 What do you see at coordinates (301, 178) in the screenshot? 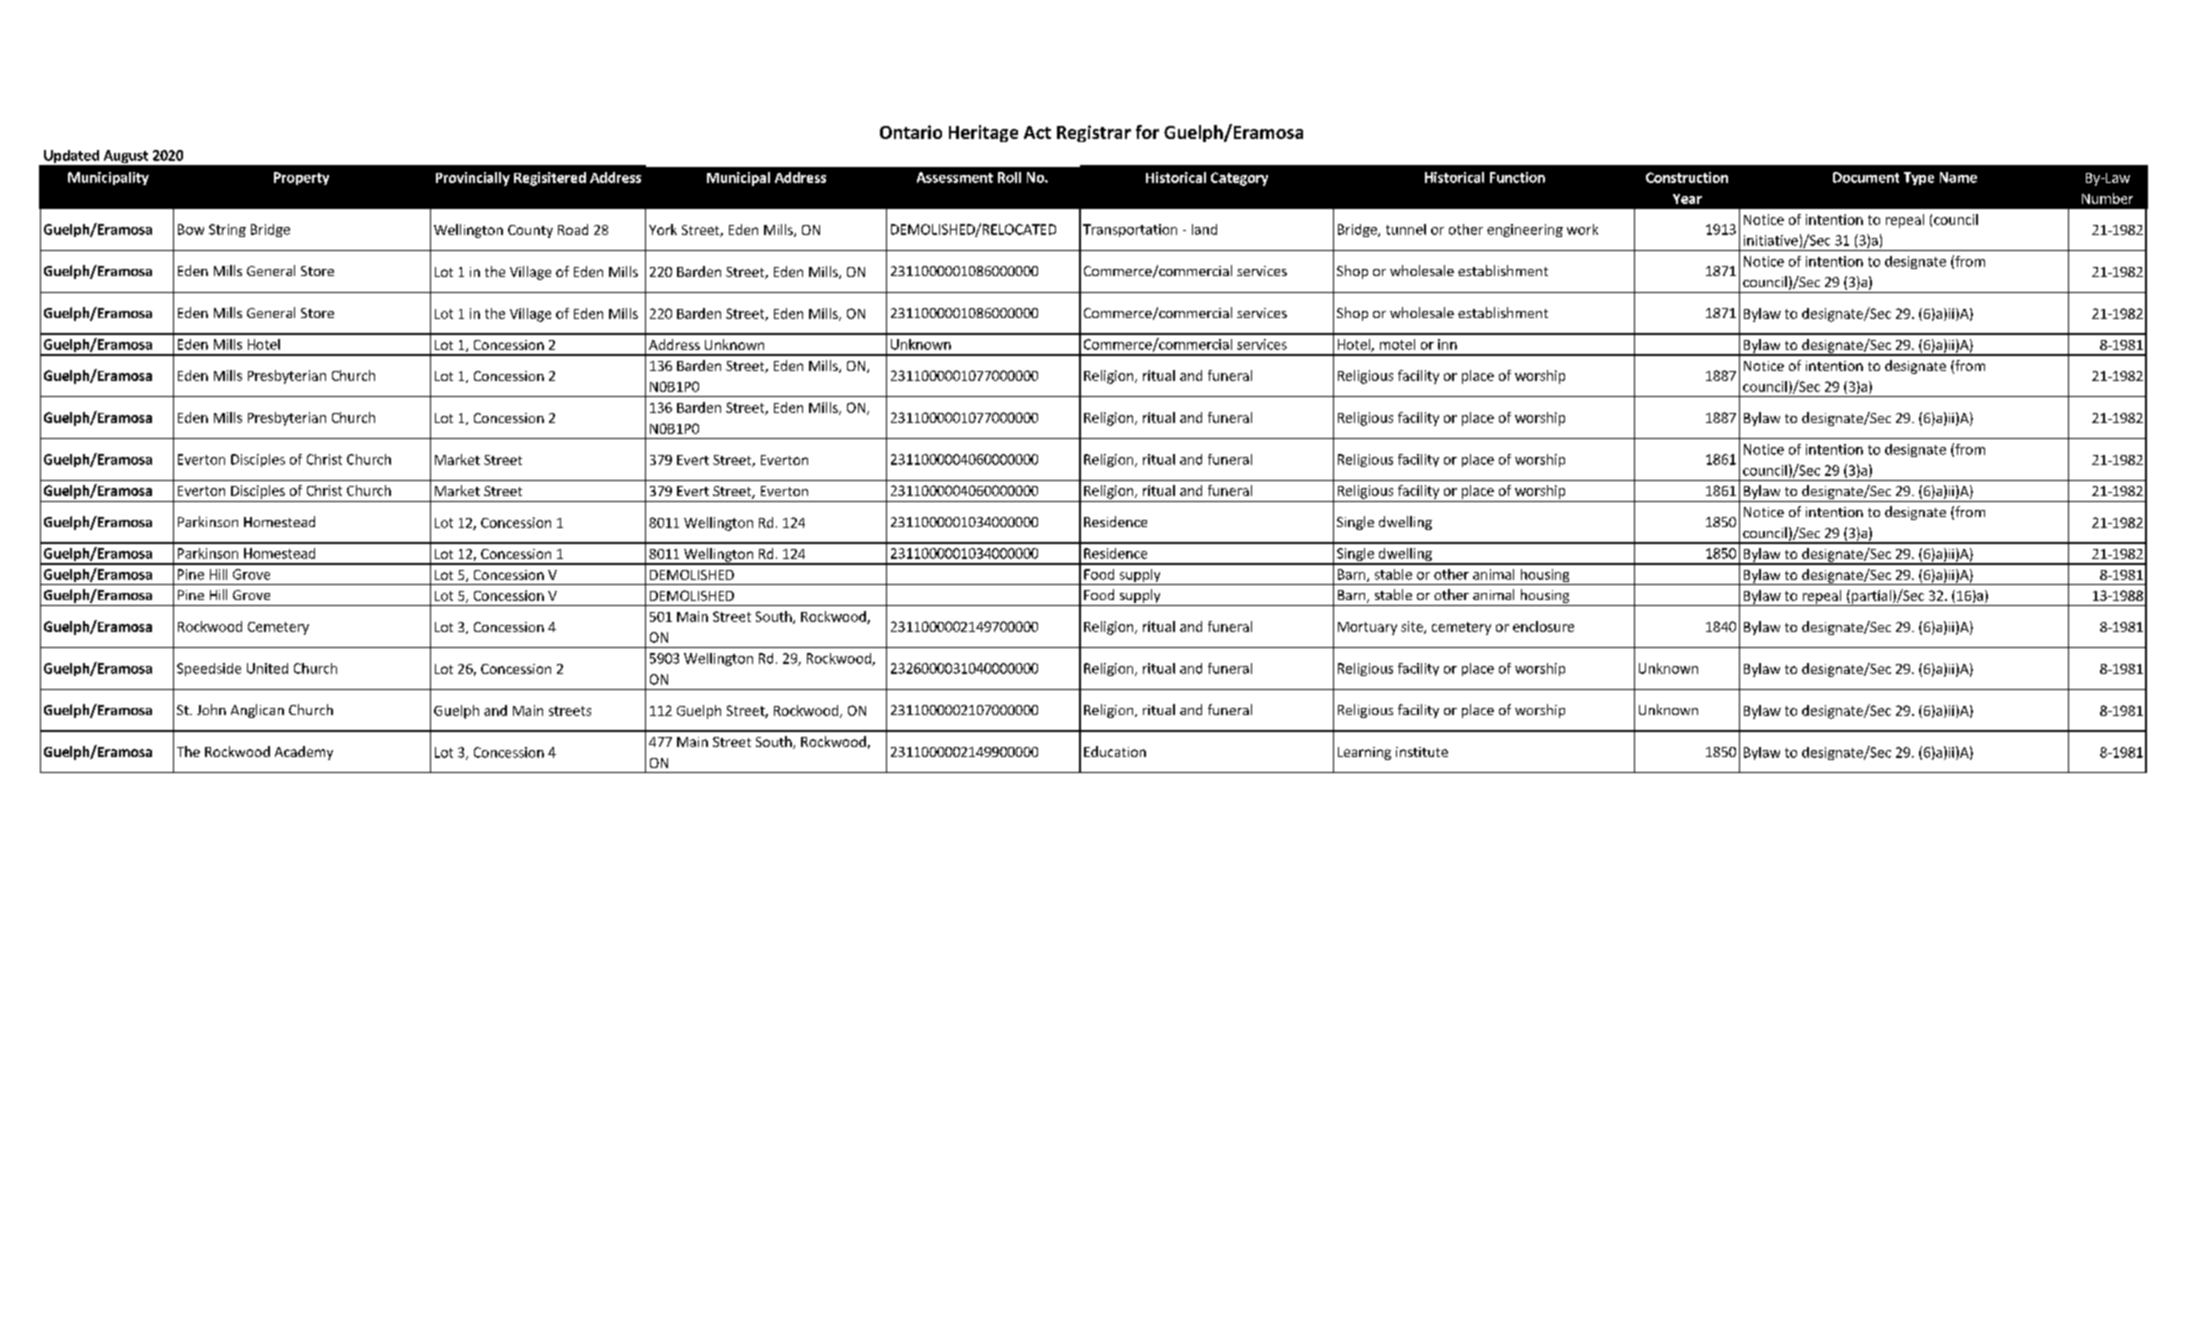
I see `Property` at bounding box center [301, 178].
